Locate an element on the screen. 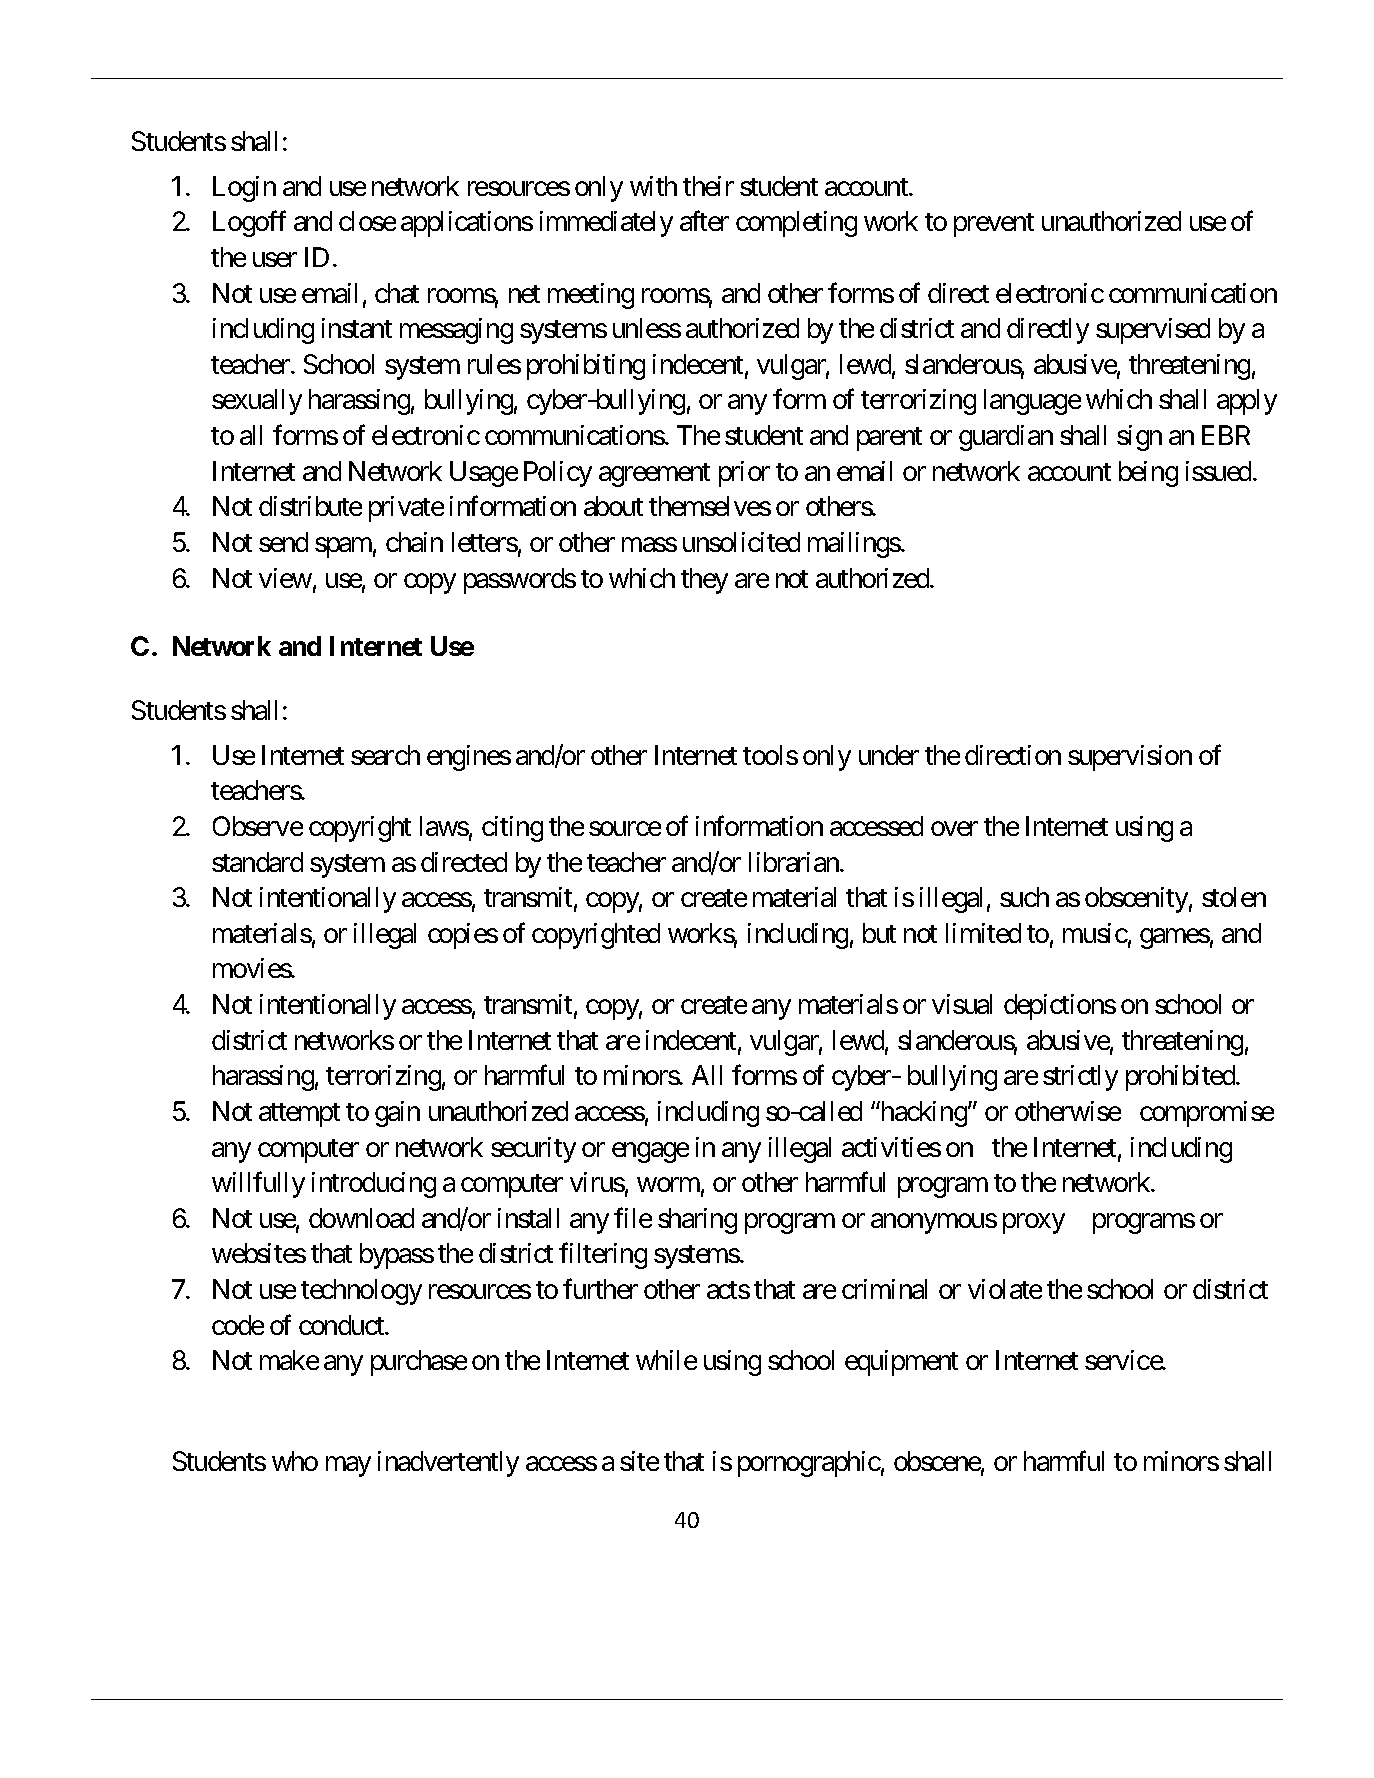 This screenshot has width=1374, height=1778. after is located at coordinates (704, 221).
